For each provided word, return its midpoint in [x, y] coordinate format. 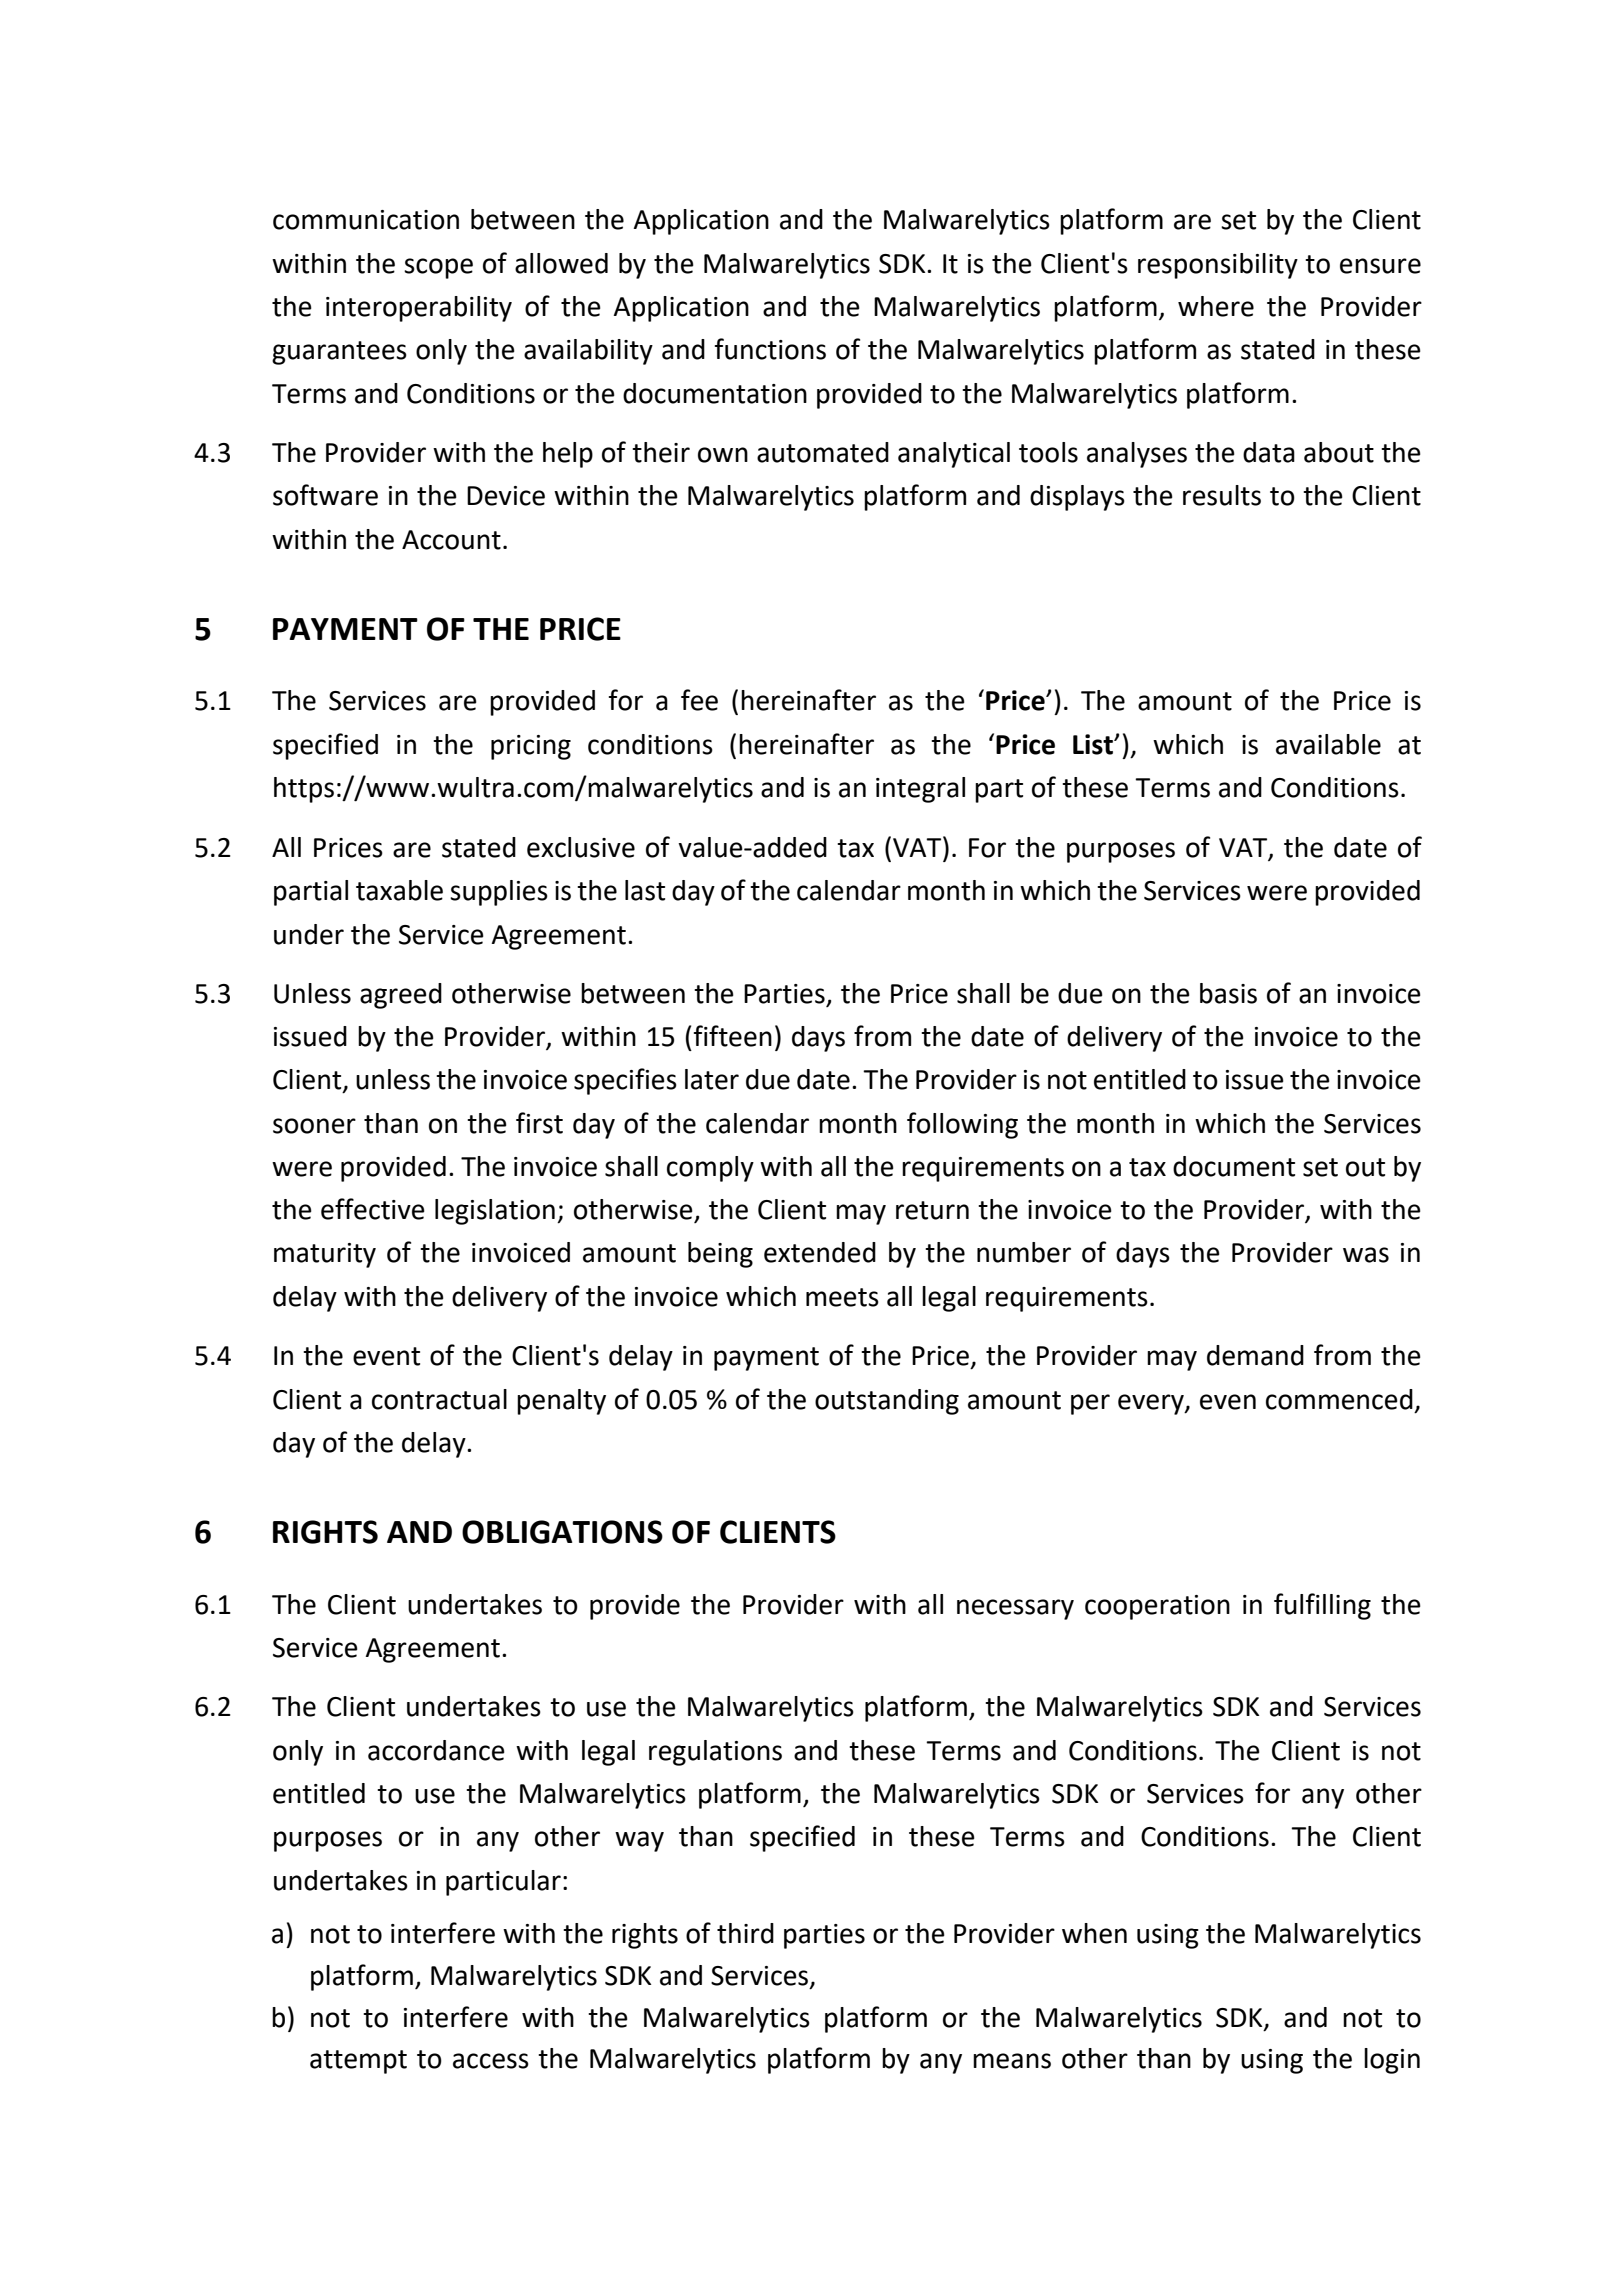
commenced [1339, 1399]
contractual [439, 1399]
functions [770, 349]
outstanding [887, 1402]
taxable [399, 890]
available [1328, 744]
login [1392, 2061]
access [491, 2061]
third [745, 1933]
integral [920, 790]
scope [438, 268]
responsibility [1218, 266]
